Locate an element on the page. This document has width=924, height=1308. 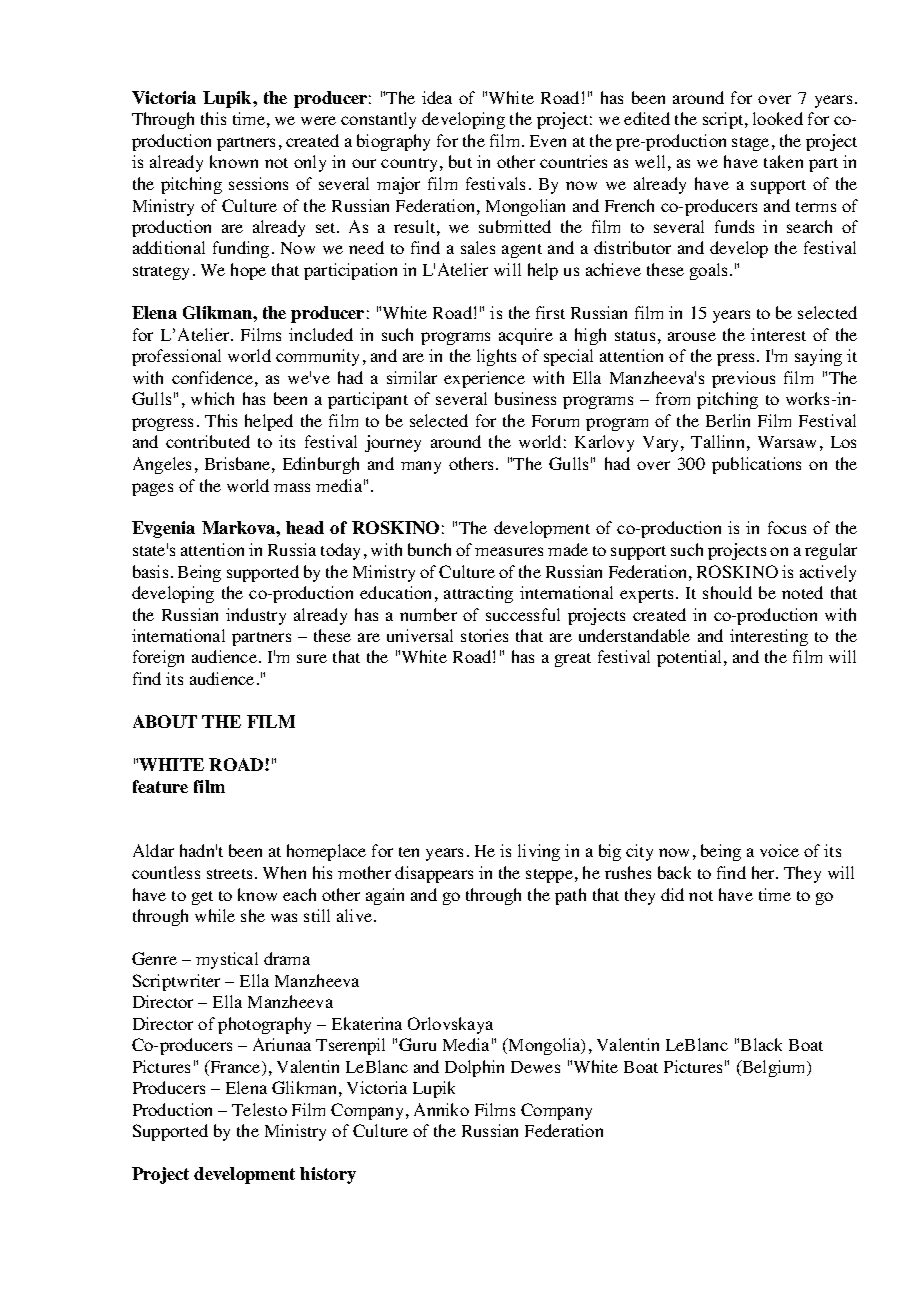
living is located at coordinates (539, 852).
